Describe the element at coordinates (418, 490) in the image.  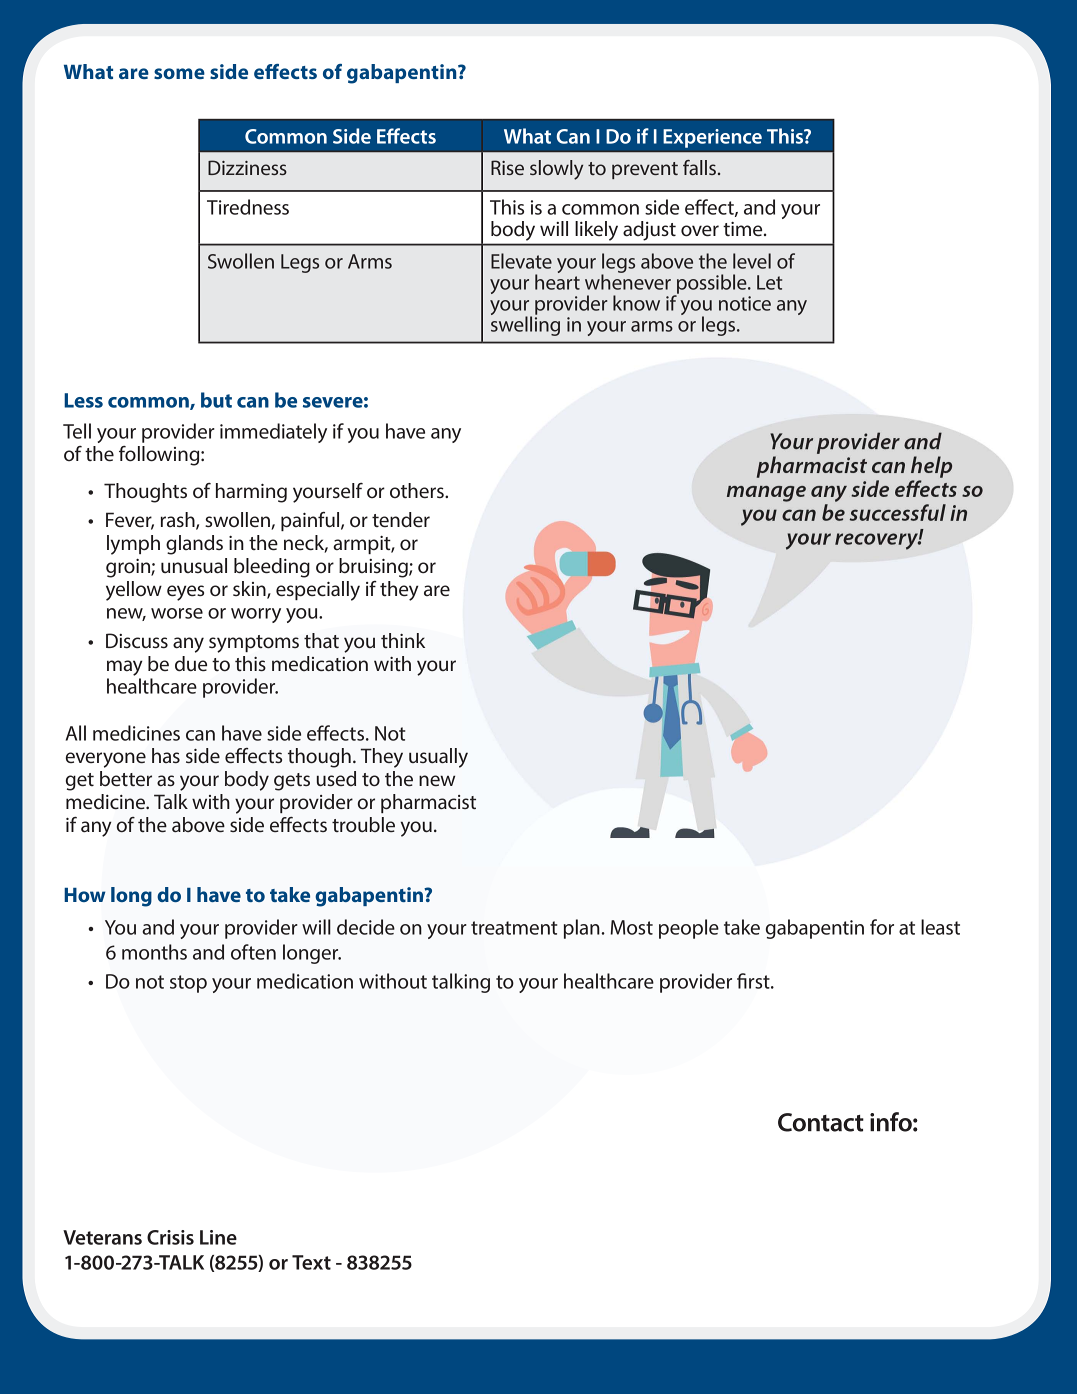
I see `others` at that location.
